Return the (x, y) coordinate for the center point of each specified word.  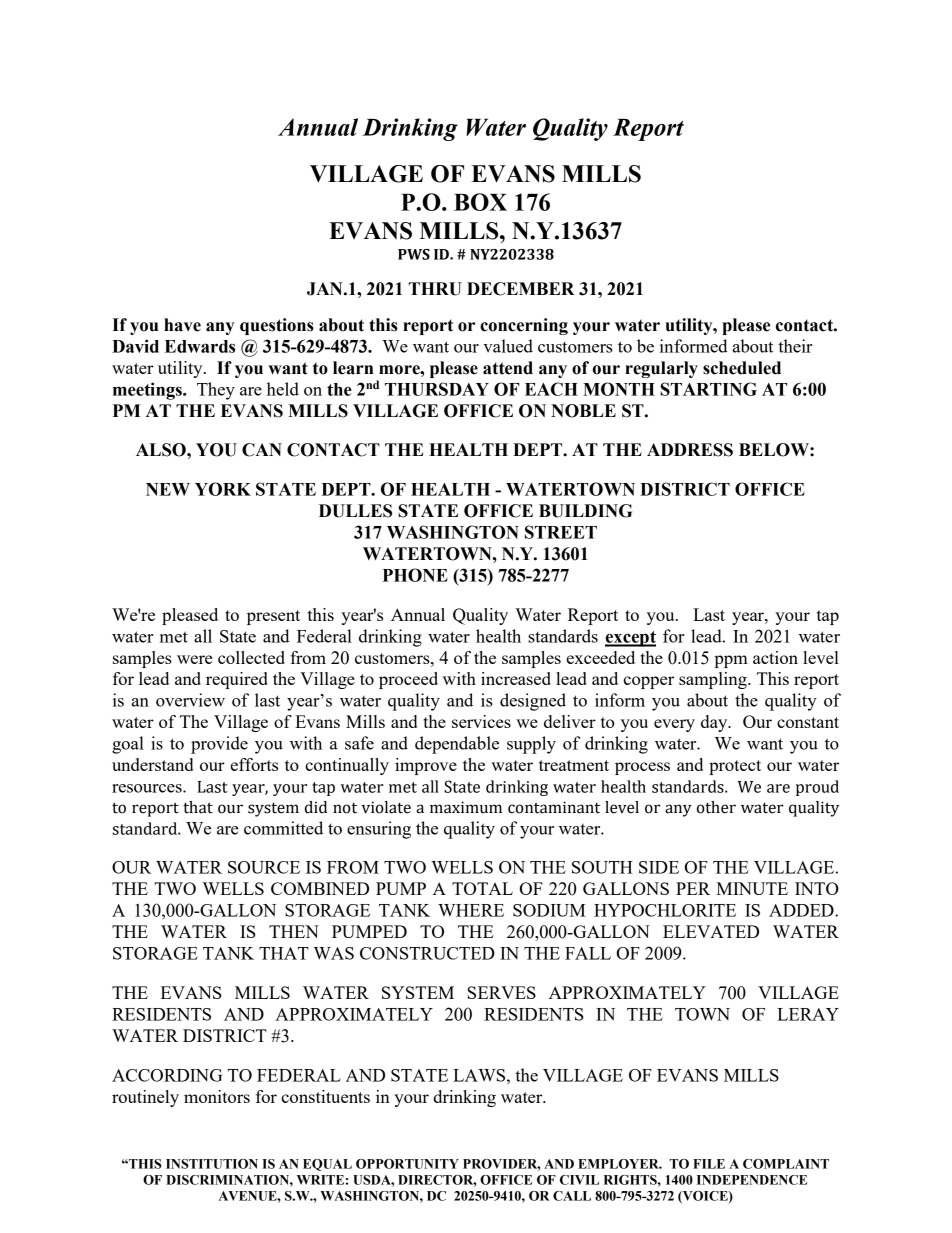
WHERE (471, 910)
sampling (714, 680)
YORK (223, 489)
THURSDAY (437, 389)
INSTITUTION (212, 1164)
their (795, 346)
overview (190, 700)
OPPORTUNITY (407, 1164)
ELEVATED (711, 931)
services (481, 721)
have (182, 325)
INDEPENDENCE (752, 1180)
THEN (294, 931)
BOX (480, 202)
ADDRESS (690, 450)
